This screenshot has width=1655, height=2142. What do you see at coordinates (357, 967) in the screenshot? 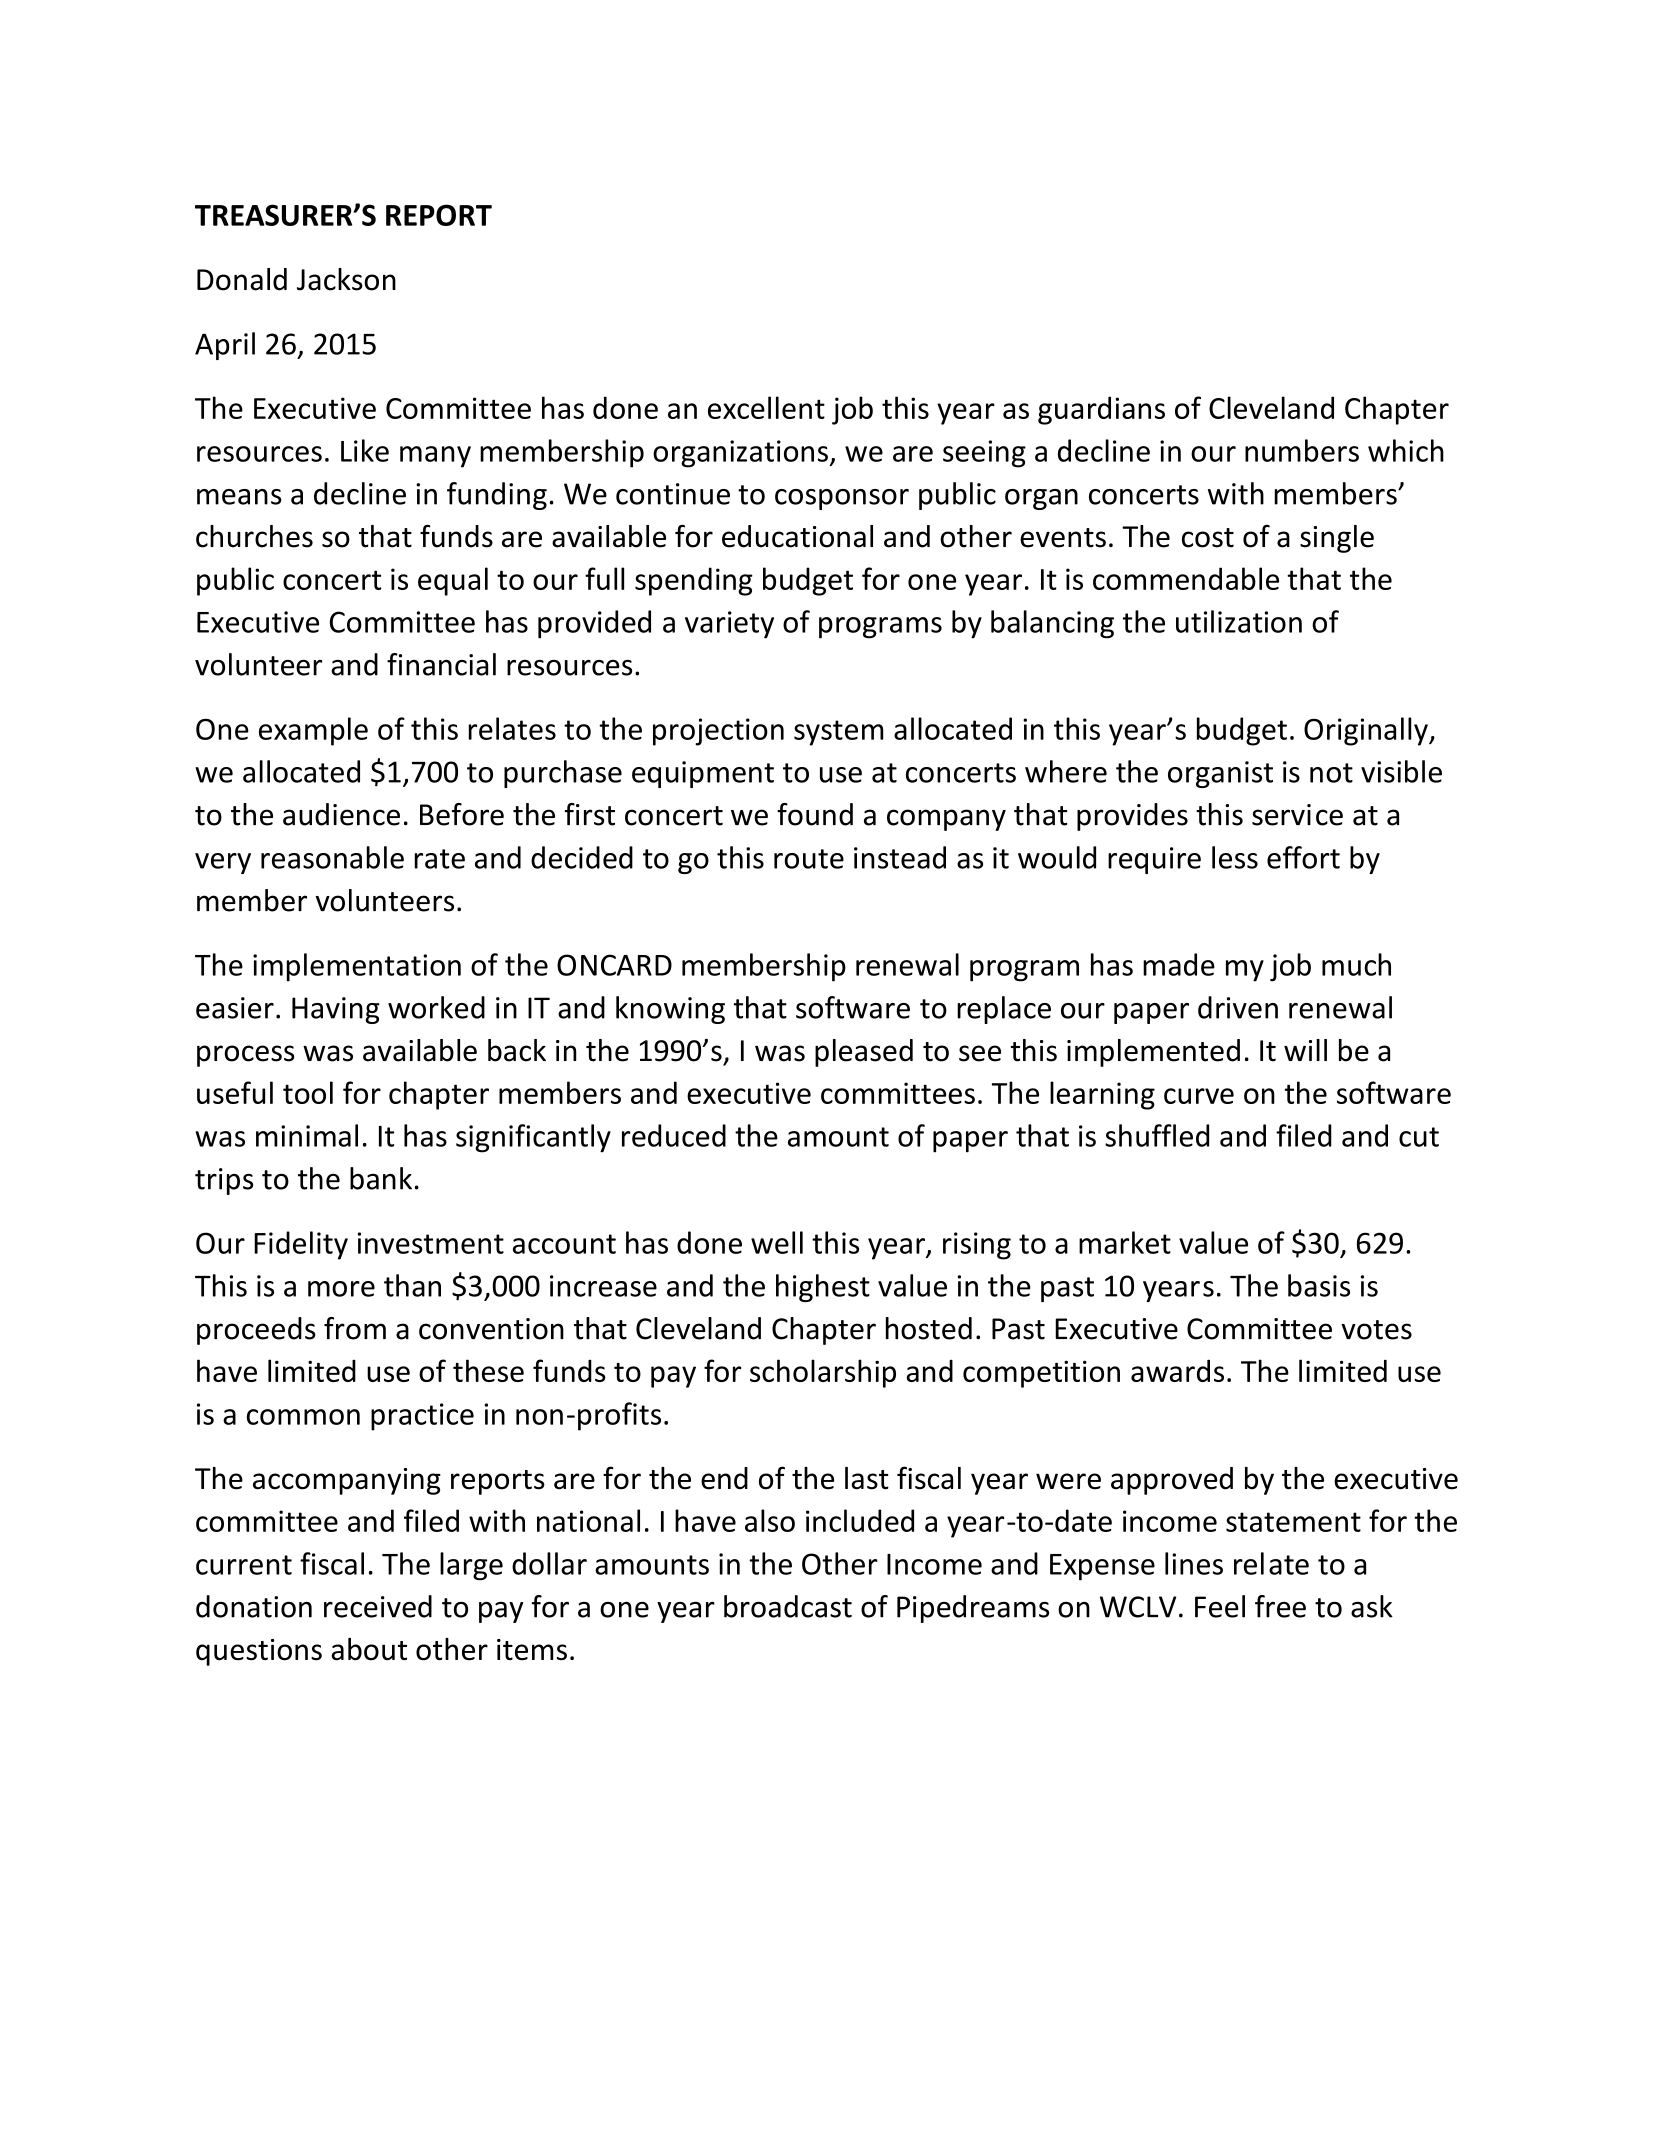
I see `implementation` at bounding box center [357, 967].
